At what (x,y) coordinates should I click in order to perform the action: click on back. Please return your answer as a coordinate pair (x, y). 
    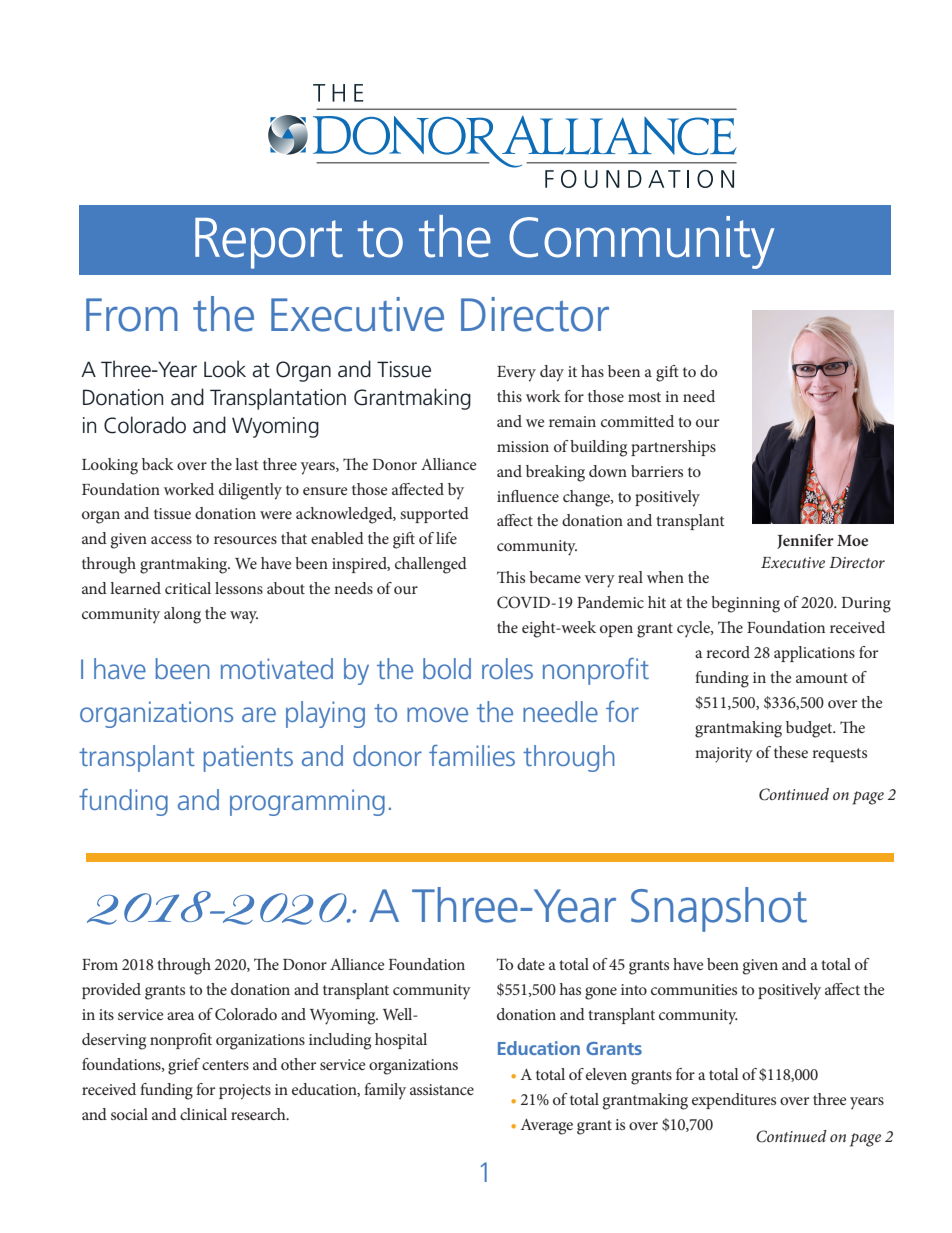
    Looking at the image, I should click on (158, 464).
